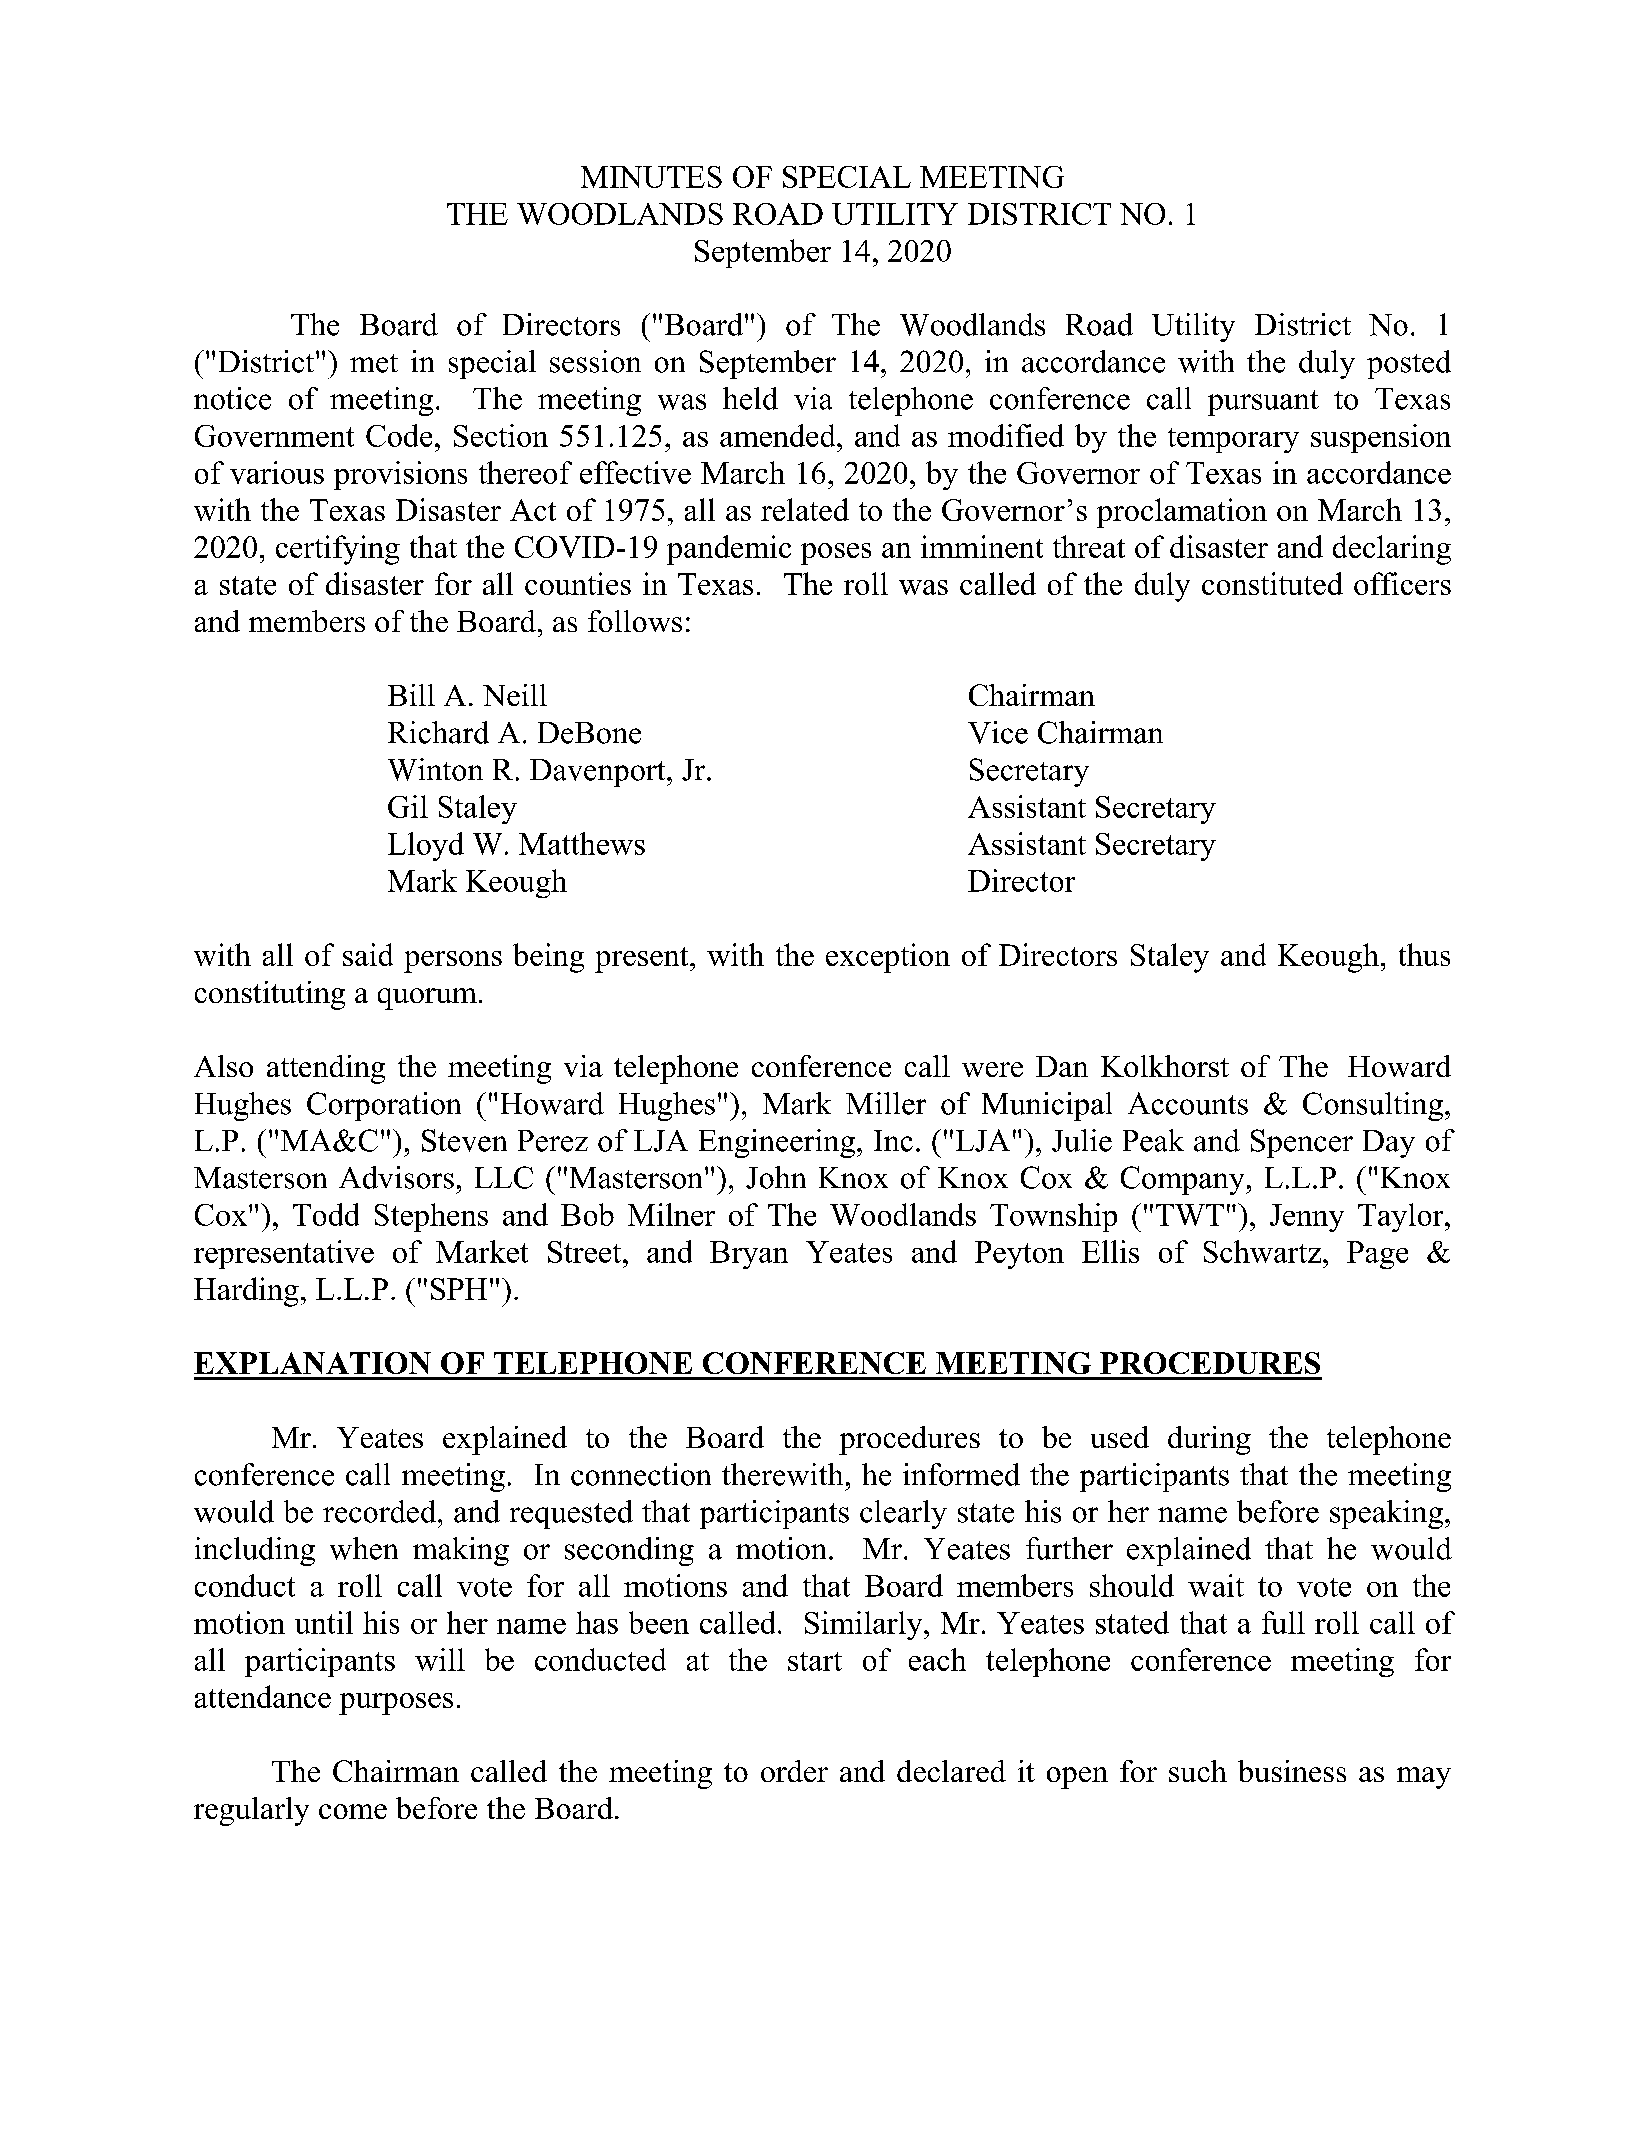 The height and width of the screenshot is (2129, 1645). What do you see at coordinates (1272, 583) in the screenshot?
I see `constituted` at bounding box center [1272, 583].
